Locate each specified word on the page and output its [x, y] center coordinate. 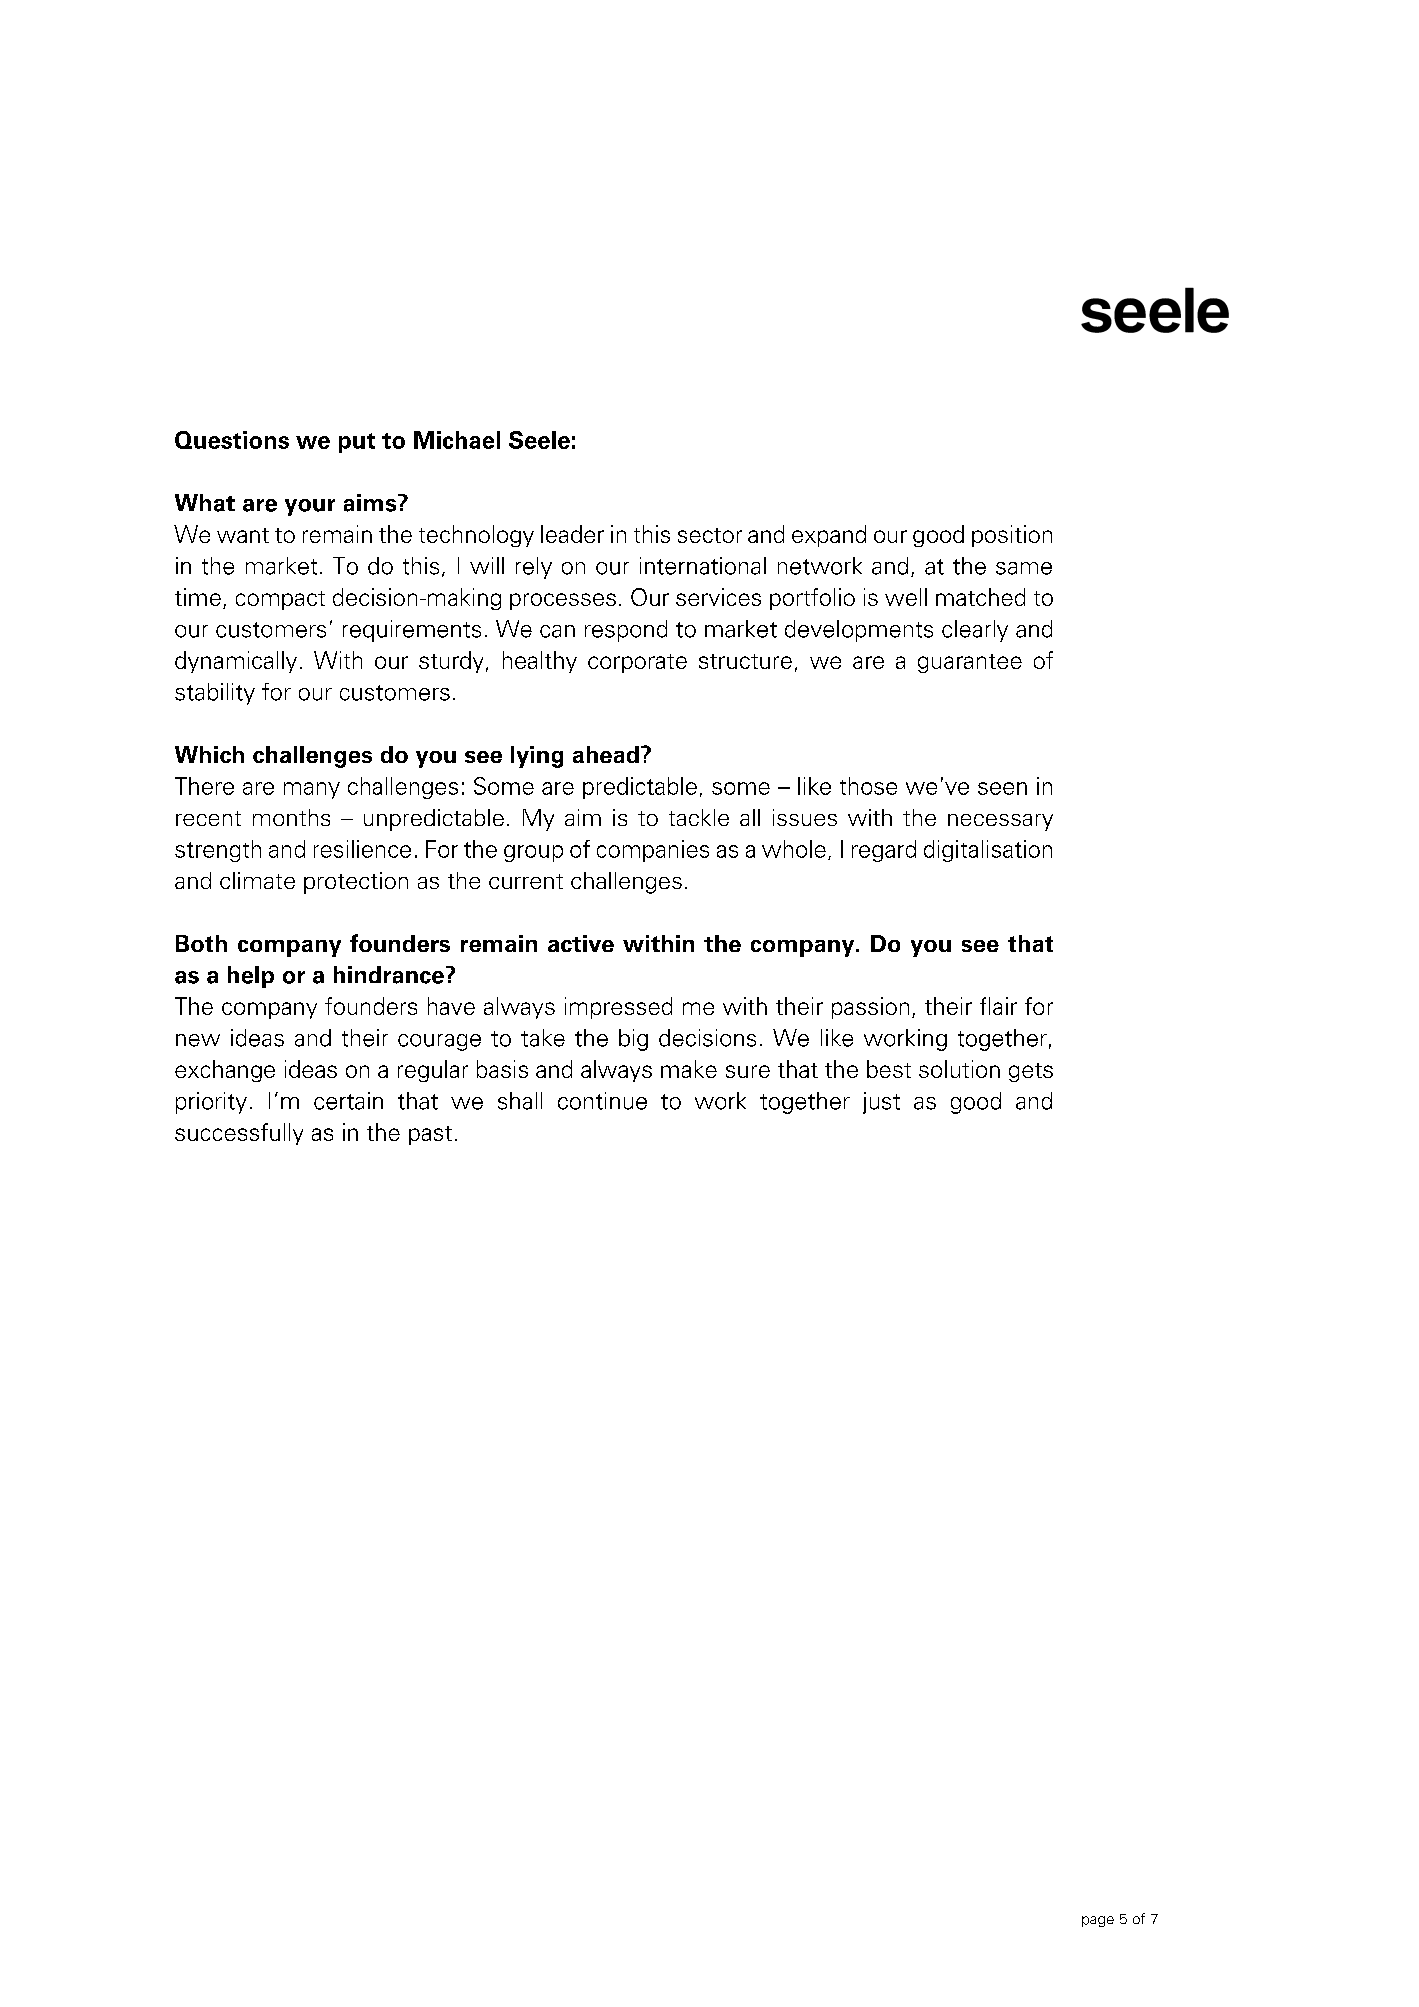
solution [959, 1069]
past [430, 1135]
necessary [1000, 822]
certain [348, 1101]
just [881, 1103]
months [291, 817]
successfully [239, 1134]
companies [653, 851]
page [1098, 1921]
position [1012, 536]
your [310, 507]
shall [520, 1101]
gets [1031, 1072]
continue [602, 1101]
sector [710, 535]
